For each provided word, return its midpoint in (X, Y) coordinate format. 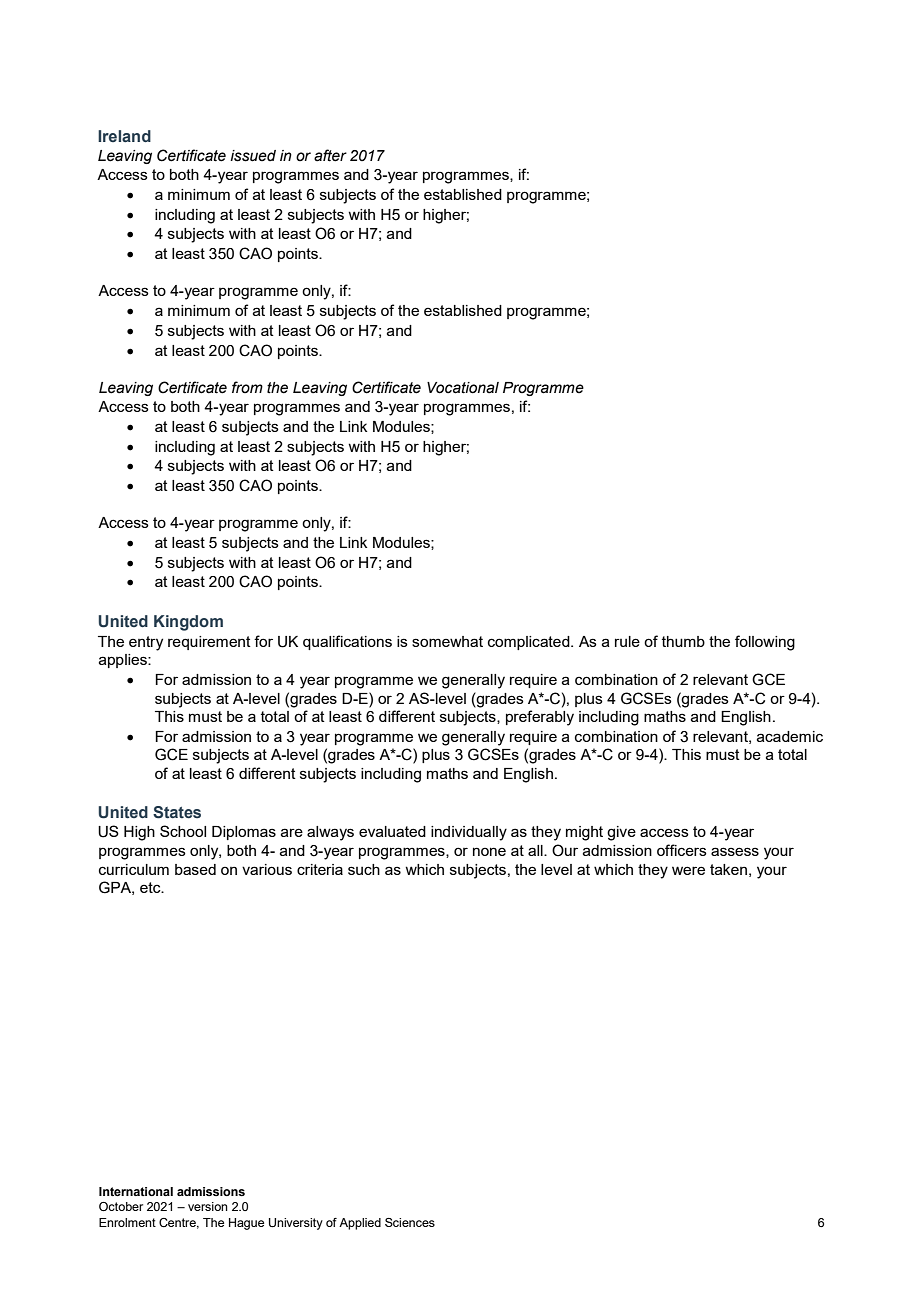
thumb (683, 641)
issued (253, 156)
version (208, 1206)
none (489, 851)
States (177, 812)
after (330, 155)
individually (469, 833)
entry (146, 643)
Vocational (463, 388)
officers (682, 850)
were (688, 870)
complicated (530, 643)
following (765, 643)
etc (151, 887)
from (247, 387)
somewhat (447, 641)
